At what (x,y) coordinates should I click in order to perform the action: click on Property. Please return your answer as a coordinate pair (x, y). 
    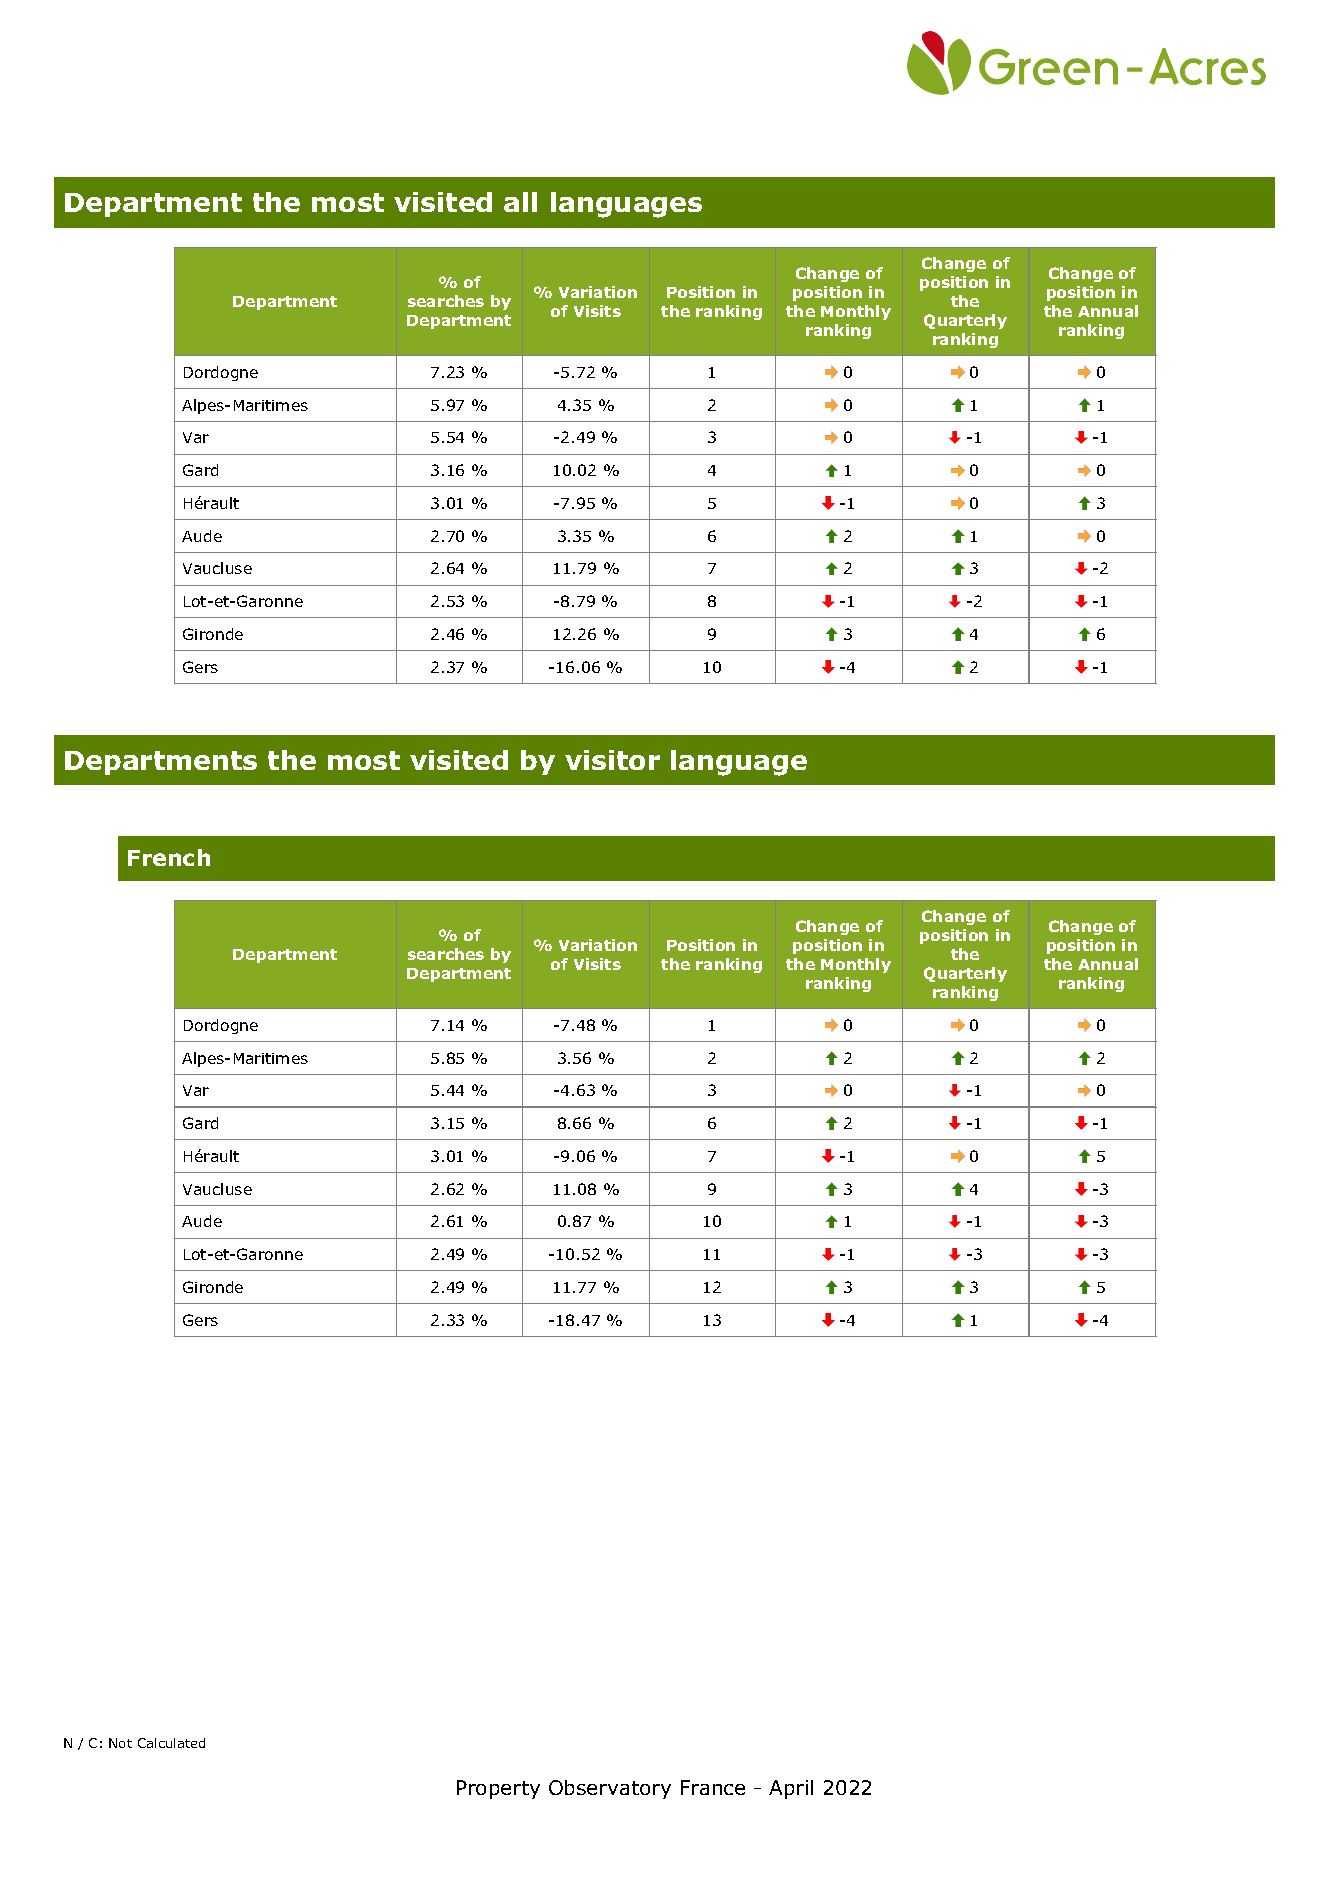
    Looking at the image, I should click on (498, 1789).
